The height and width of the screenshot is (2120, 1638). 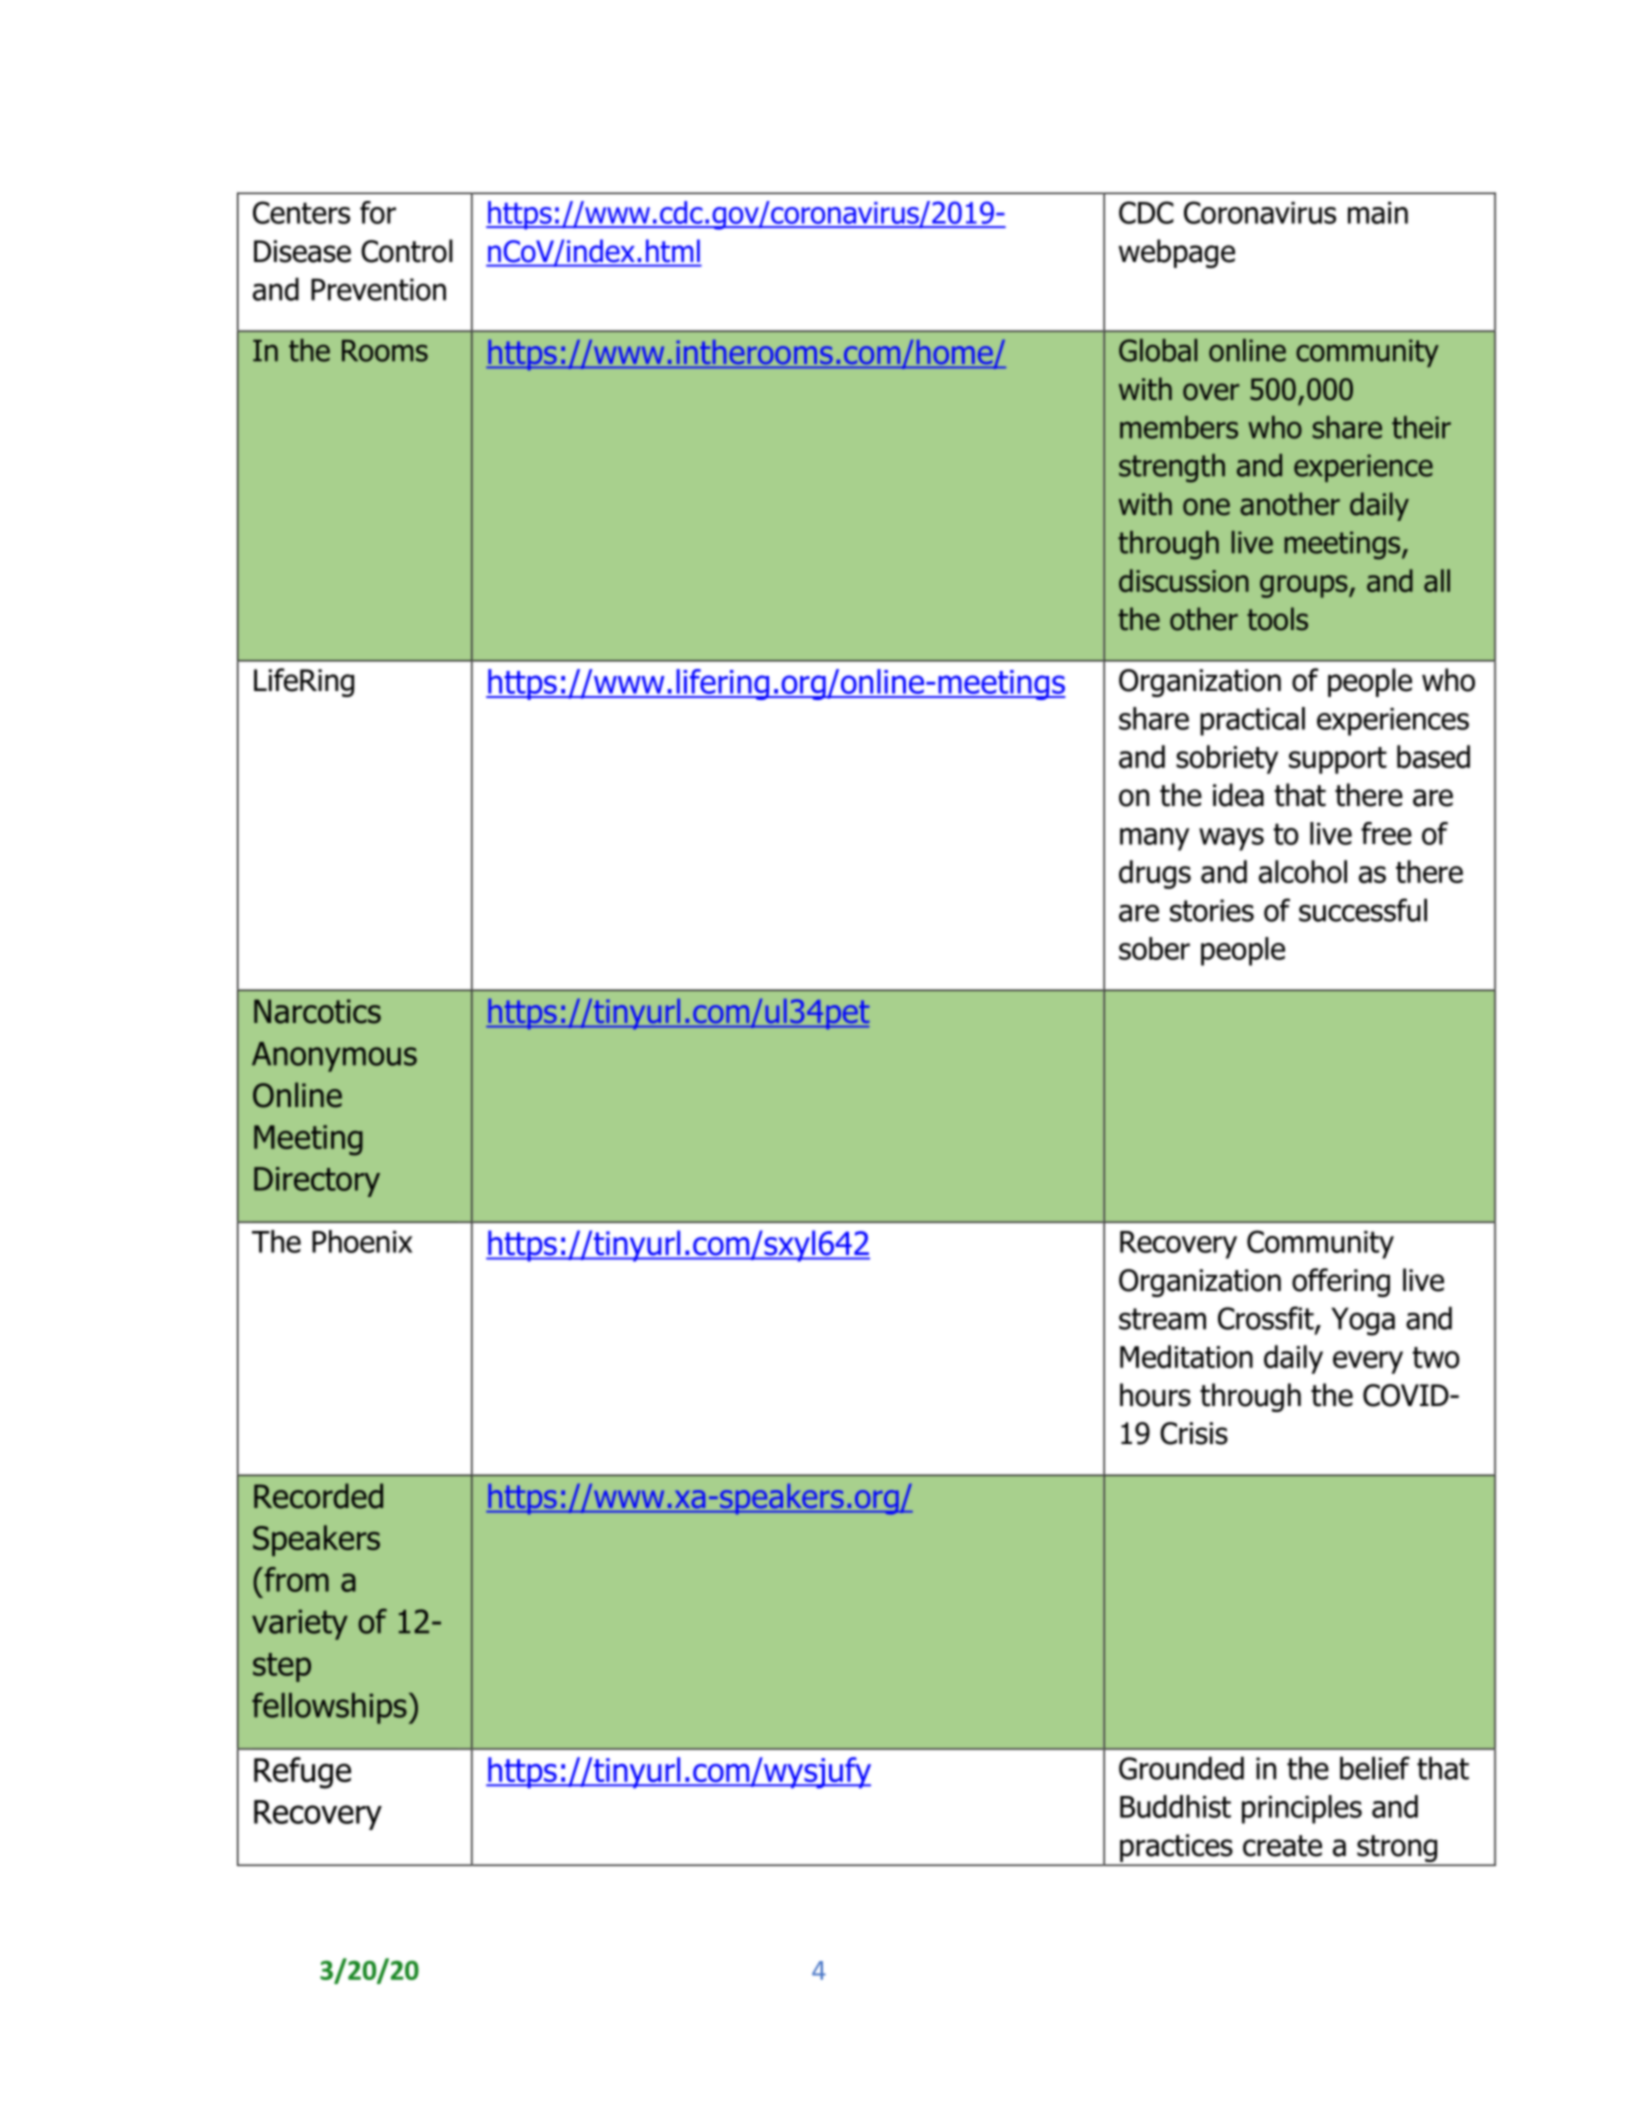 I want to click on Buddhist, so click(x=1175, y=1806).
